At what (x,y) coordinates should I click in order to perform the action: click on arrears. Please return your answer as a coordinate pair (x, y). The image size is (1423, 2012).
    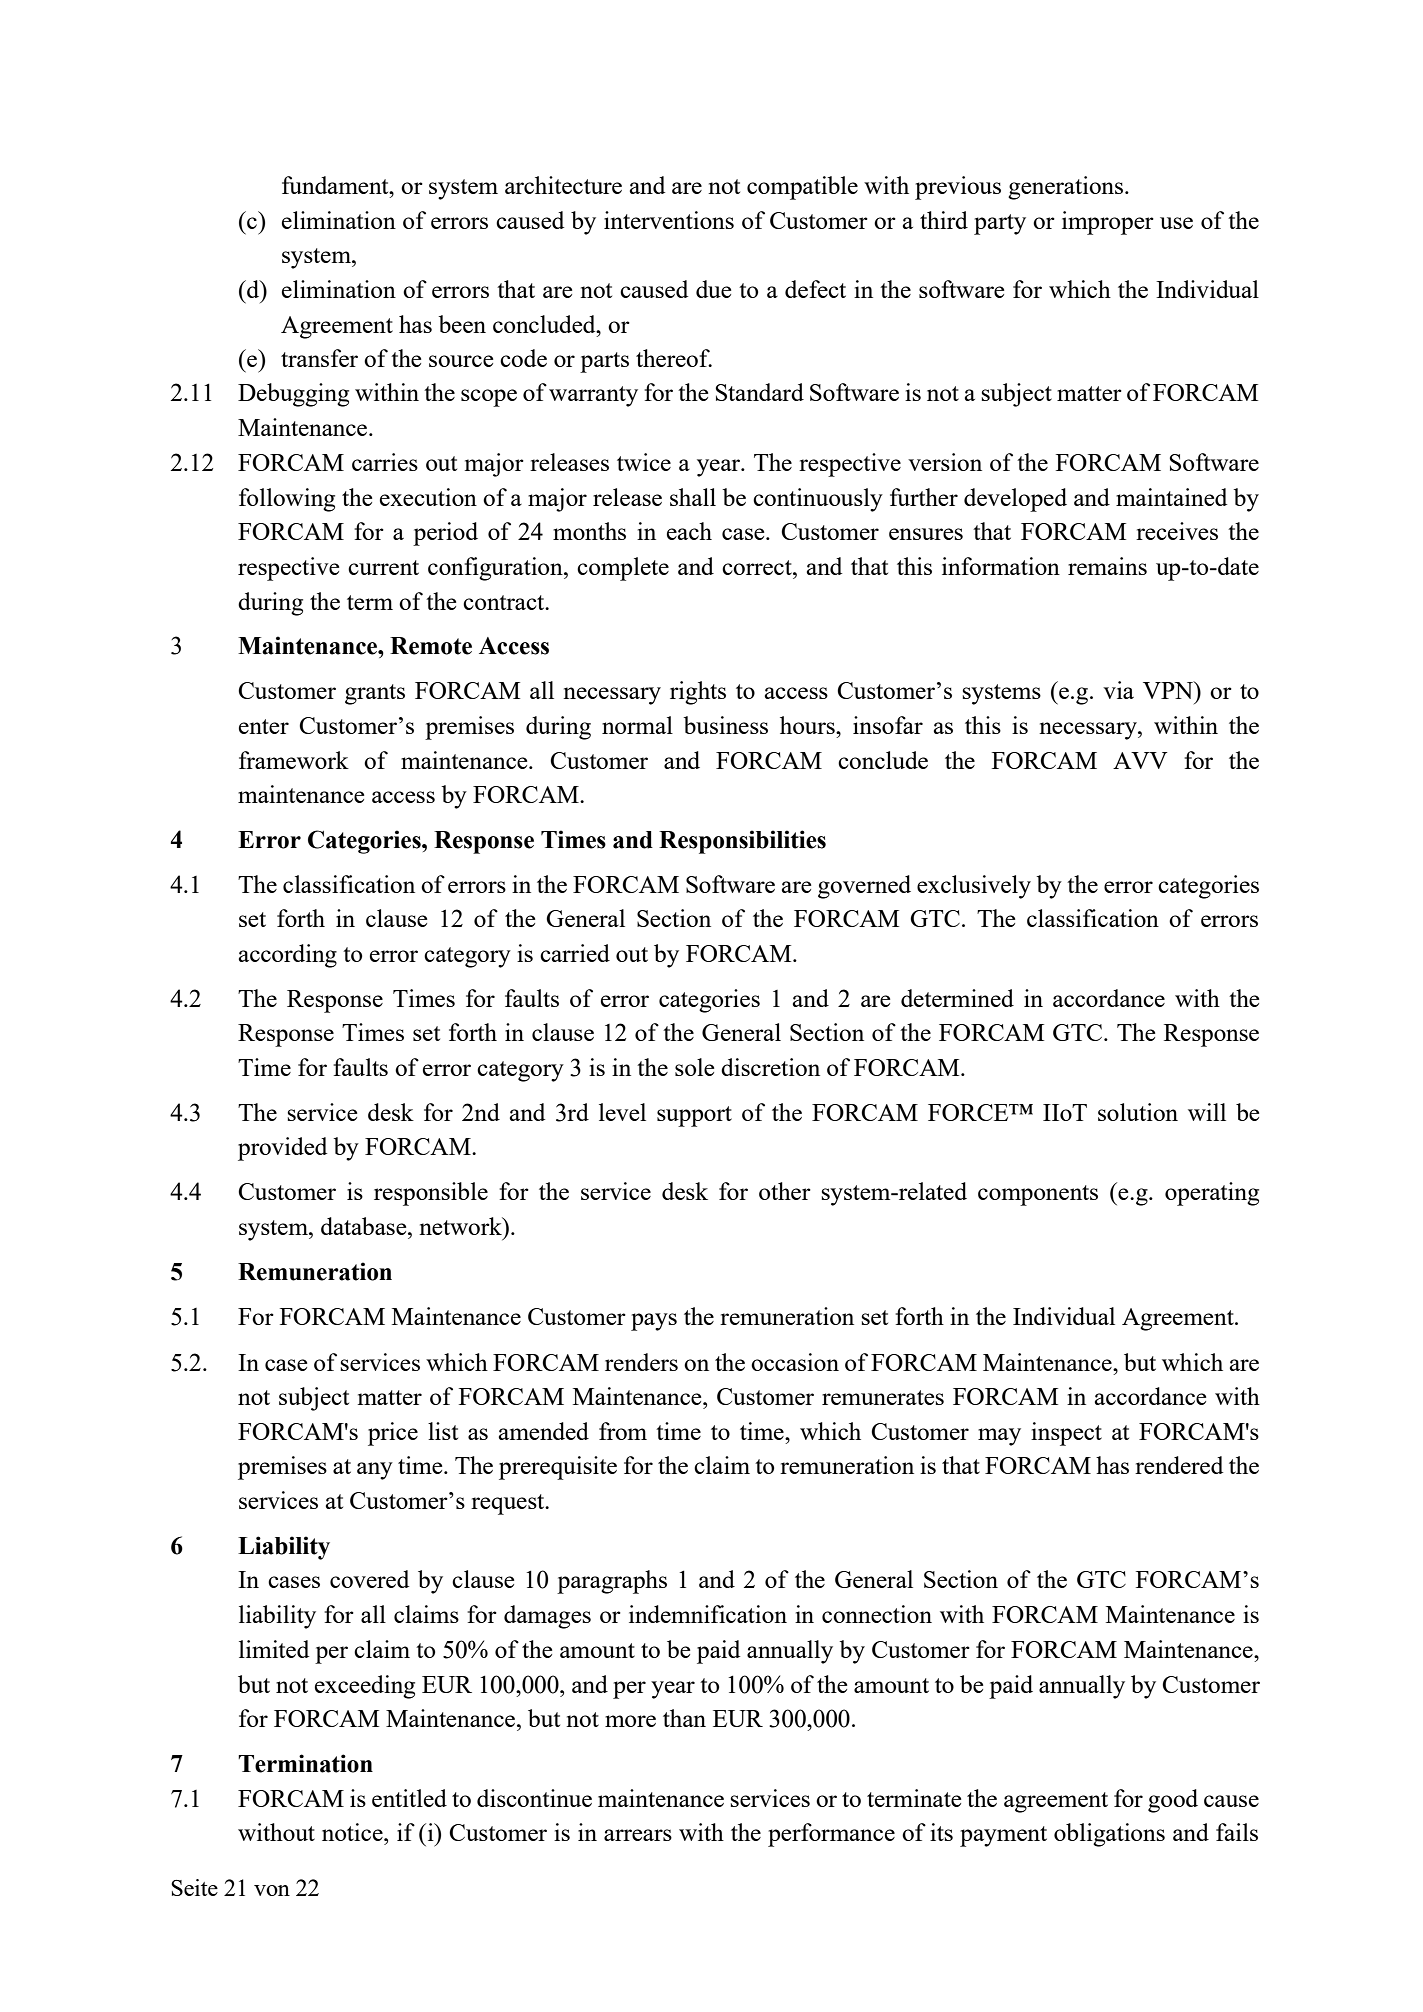
    Looking at the image, I should click on (638, 1835).
